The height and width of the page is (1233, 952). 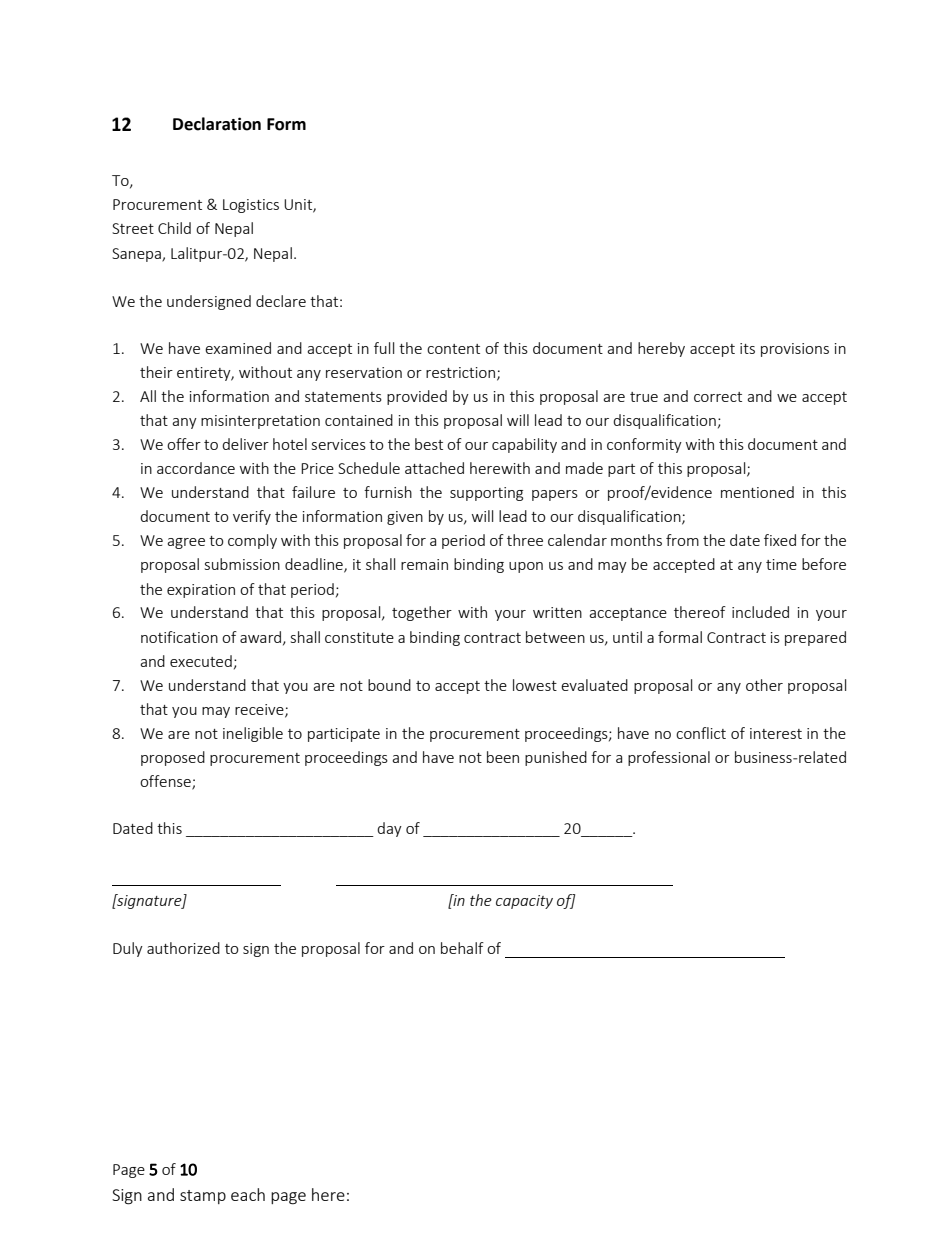 What do you see at coordinates (203, 1197) in the page?
I see `stamp` at bounding box center [203, 1197].
